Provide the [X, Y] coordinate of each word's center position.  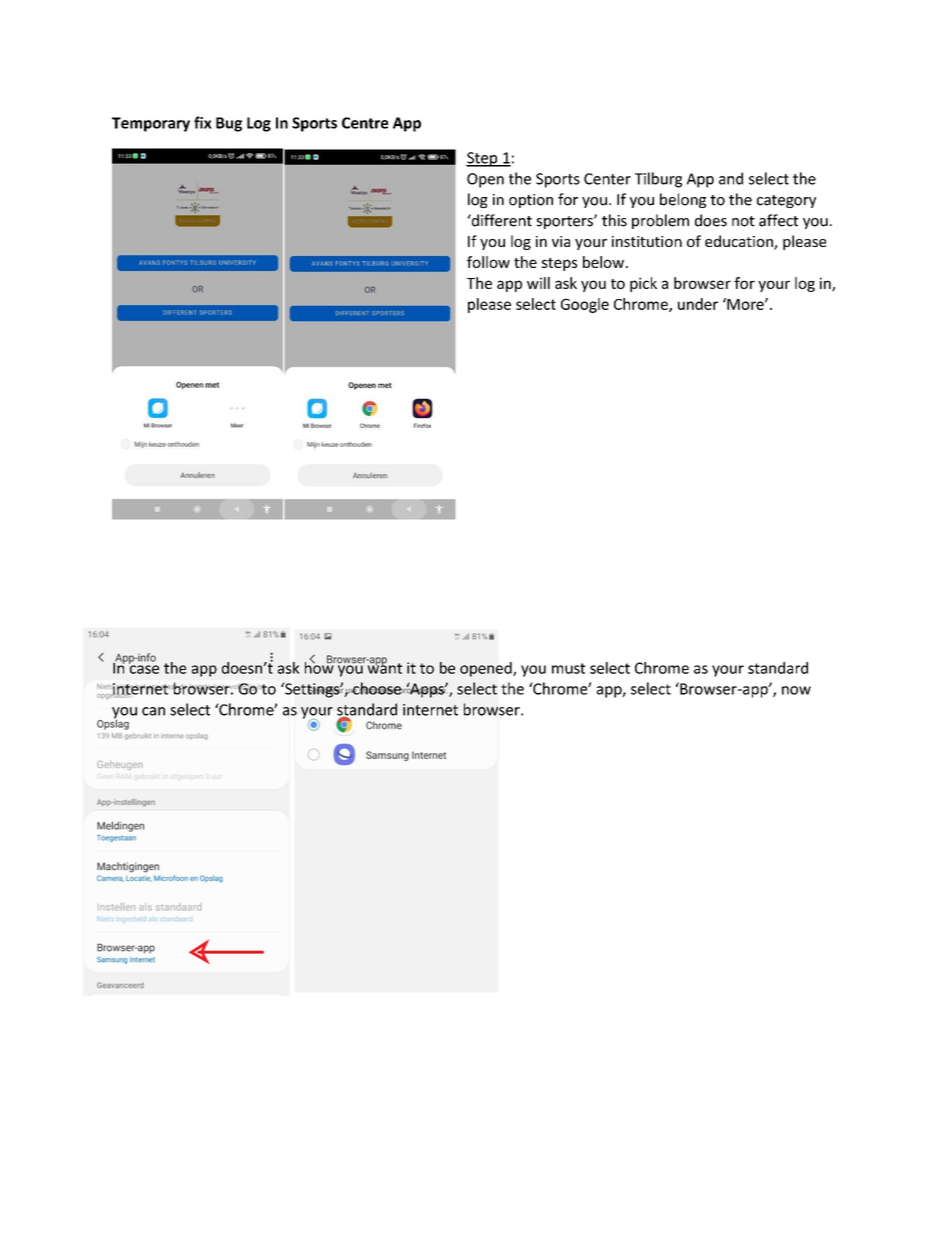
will [538, 283]
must [568, 668]
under [698, 304]
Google [585, 305]
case [144, 668]
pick [643, 284]
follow [488, 262]
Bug [229, 124]
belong [683, 200]
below [603, 262]
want [384, 667]
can [153, 711]
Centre [365, 123]
